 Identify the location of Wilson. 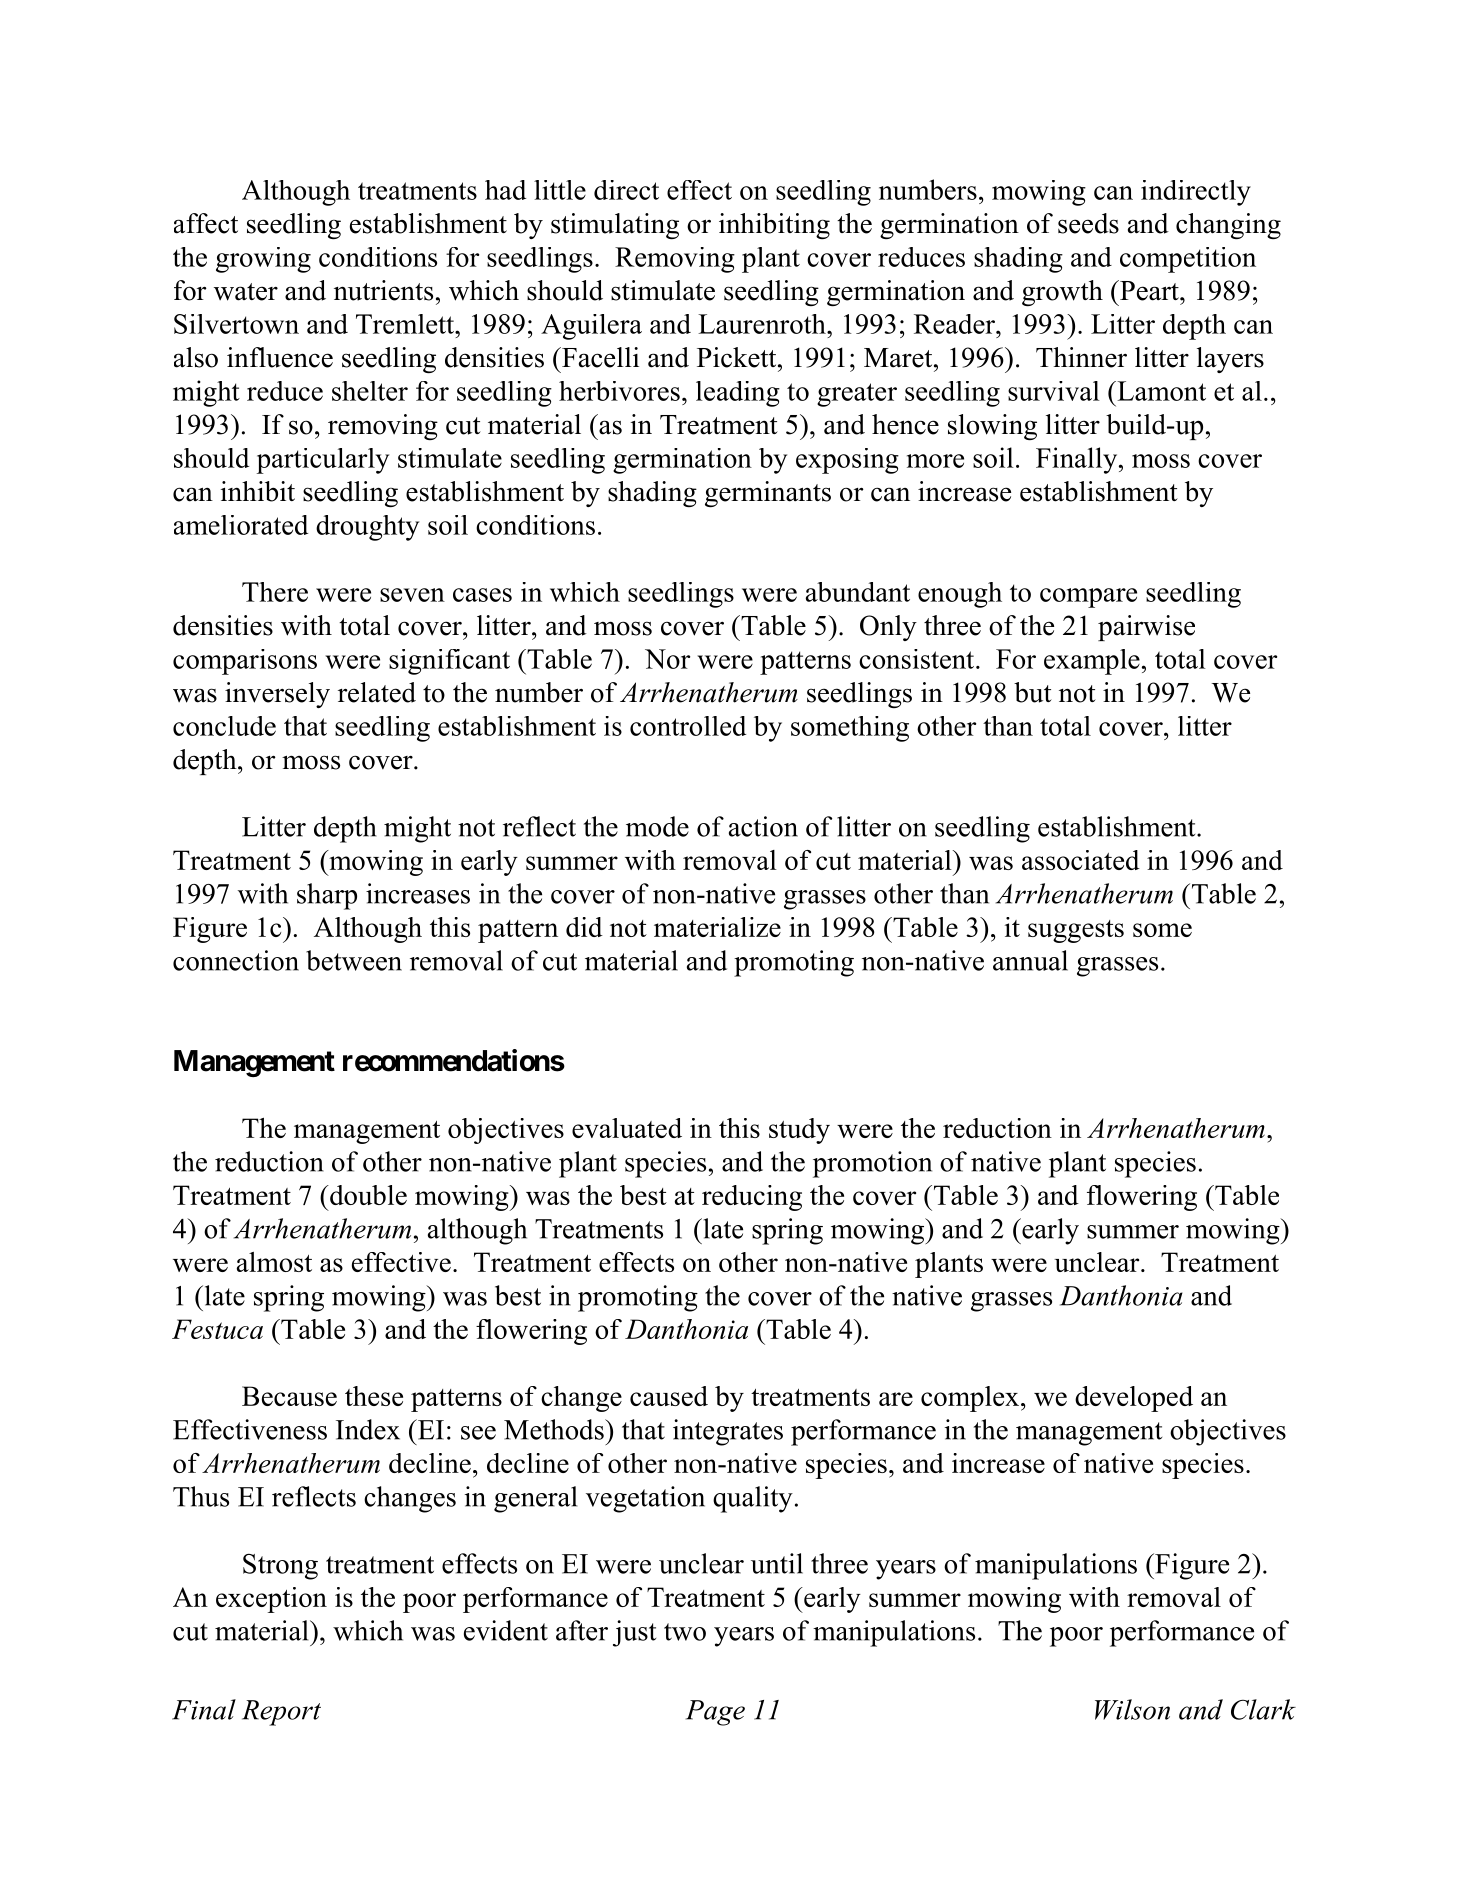
(1132, 1709).
